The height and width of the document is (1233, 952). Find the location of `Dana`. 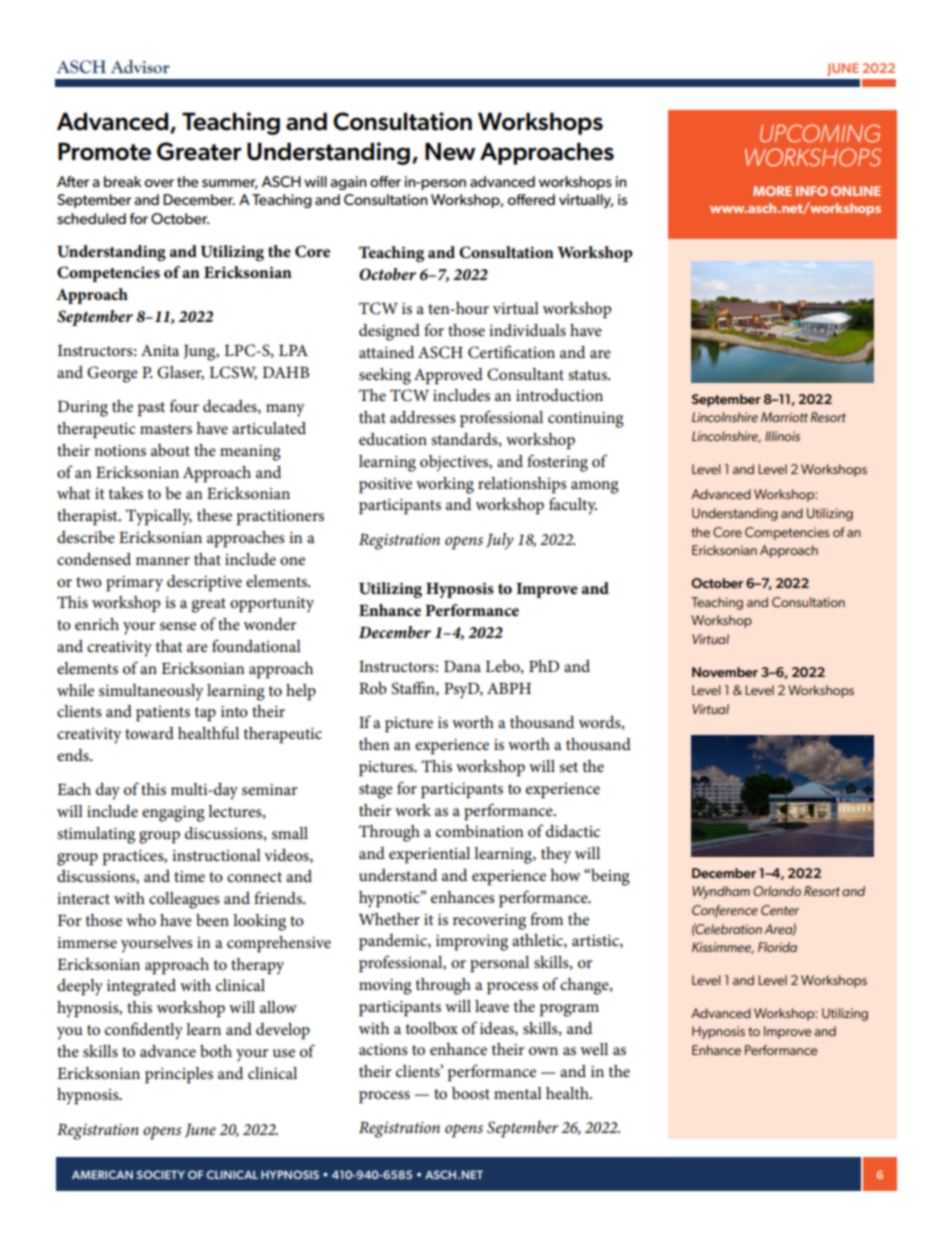

Dana is located at coordinates (462, 666).
